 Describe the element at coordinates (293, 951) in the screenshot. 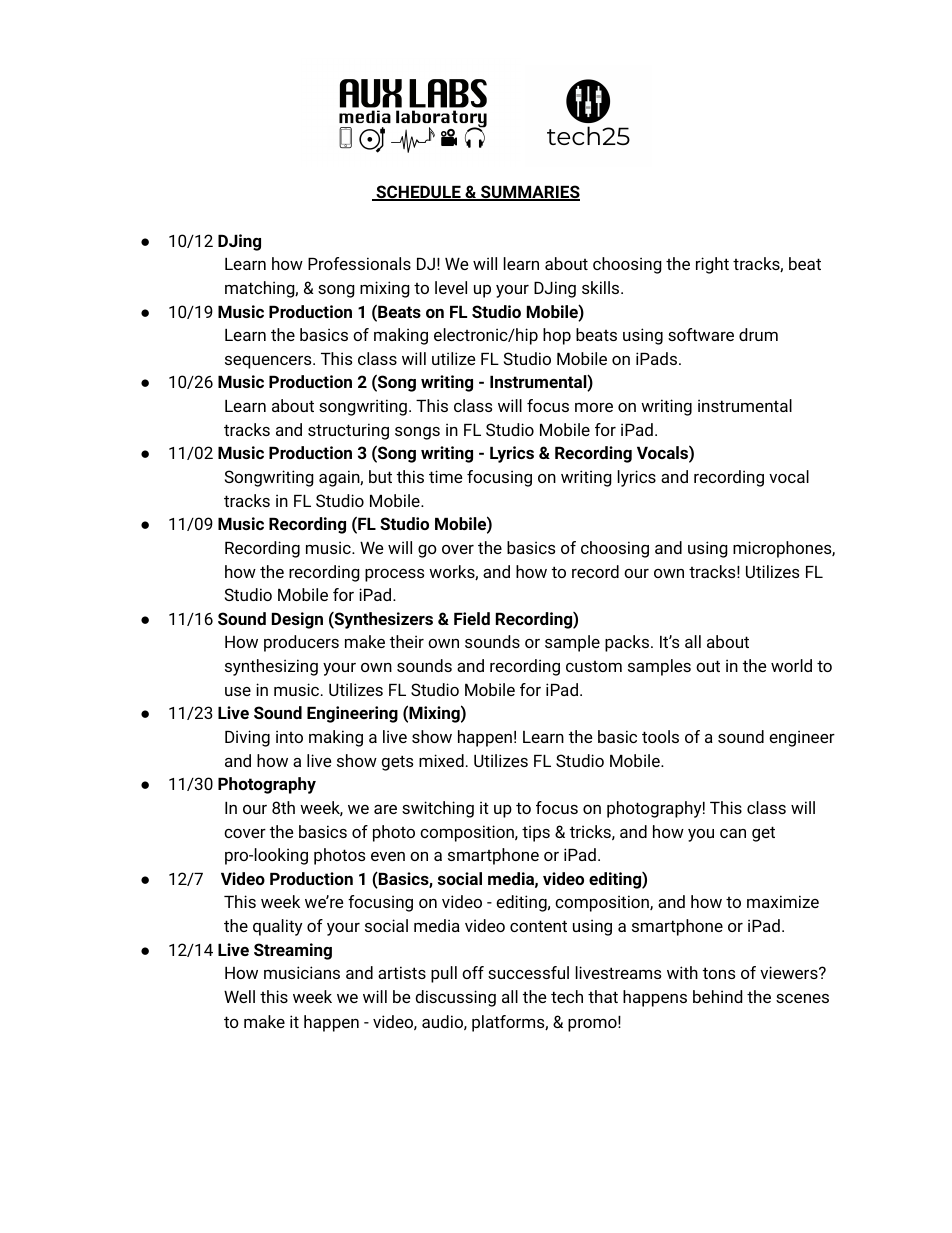

I see `Streaming` at that location.
